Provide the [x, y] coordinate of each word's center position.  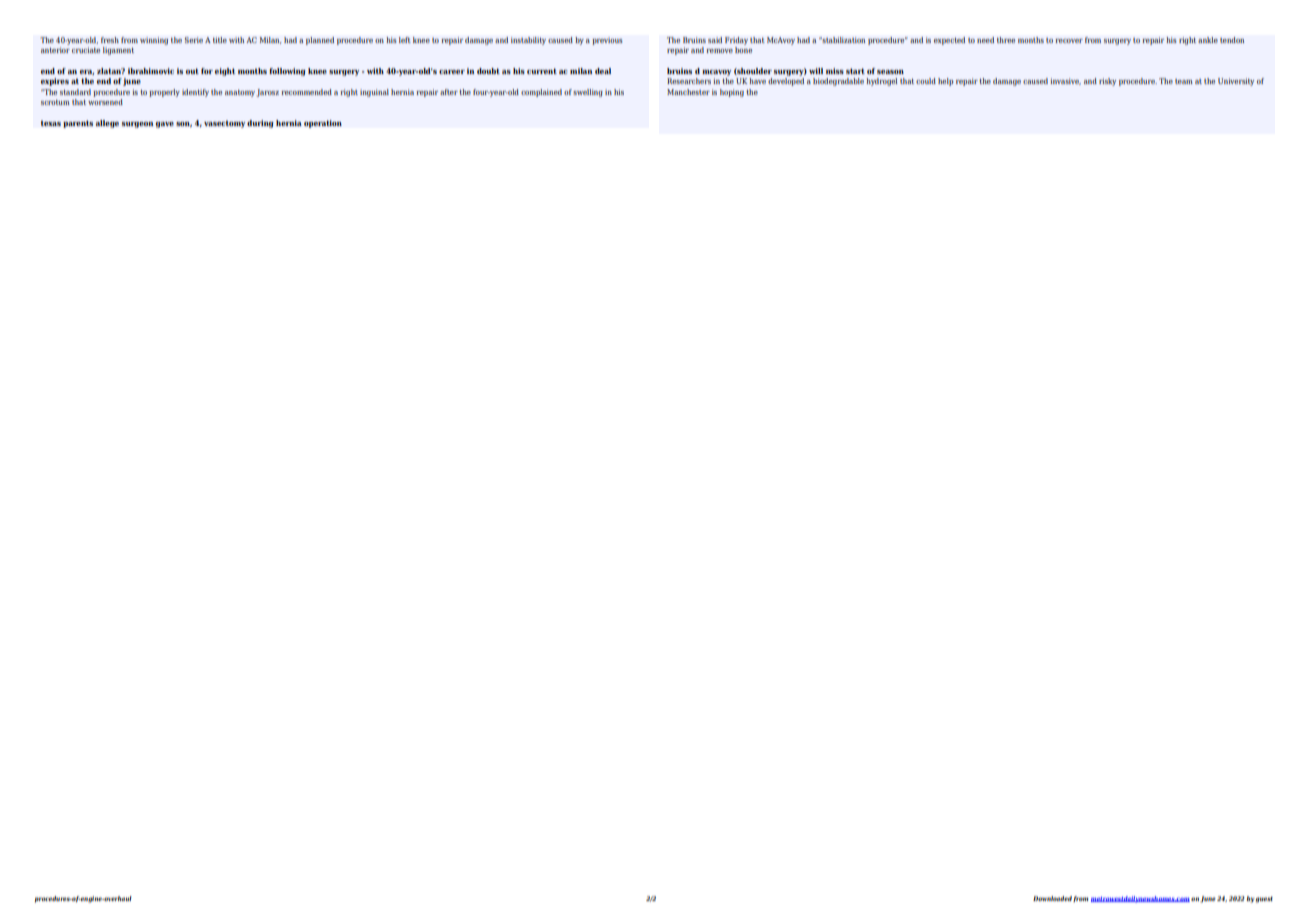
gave [165, 125]
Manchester [688, 92]
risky [1107, 82]
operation [323, 124]
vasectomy [224, 124]
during [260, 124]
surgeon [137, 125]
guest [1264, 900]
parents [78, 124]
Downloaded [1052, 898]
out [192, 71]
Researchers [689, 81]
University [1236, 82]
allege [107, 124]
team [1184, 81]
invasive [1065, 81]
